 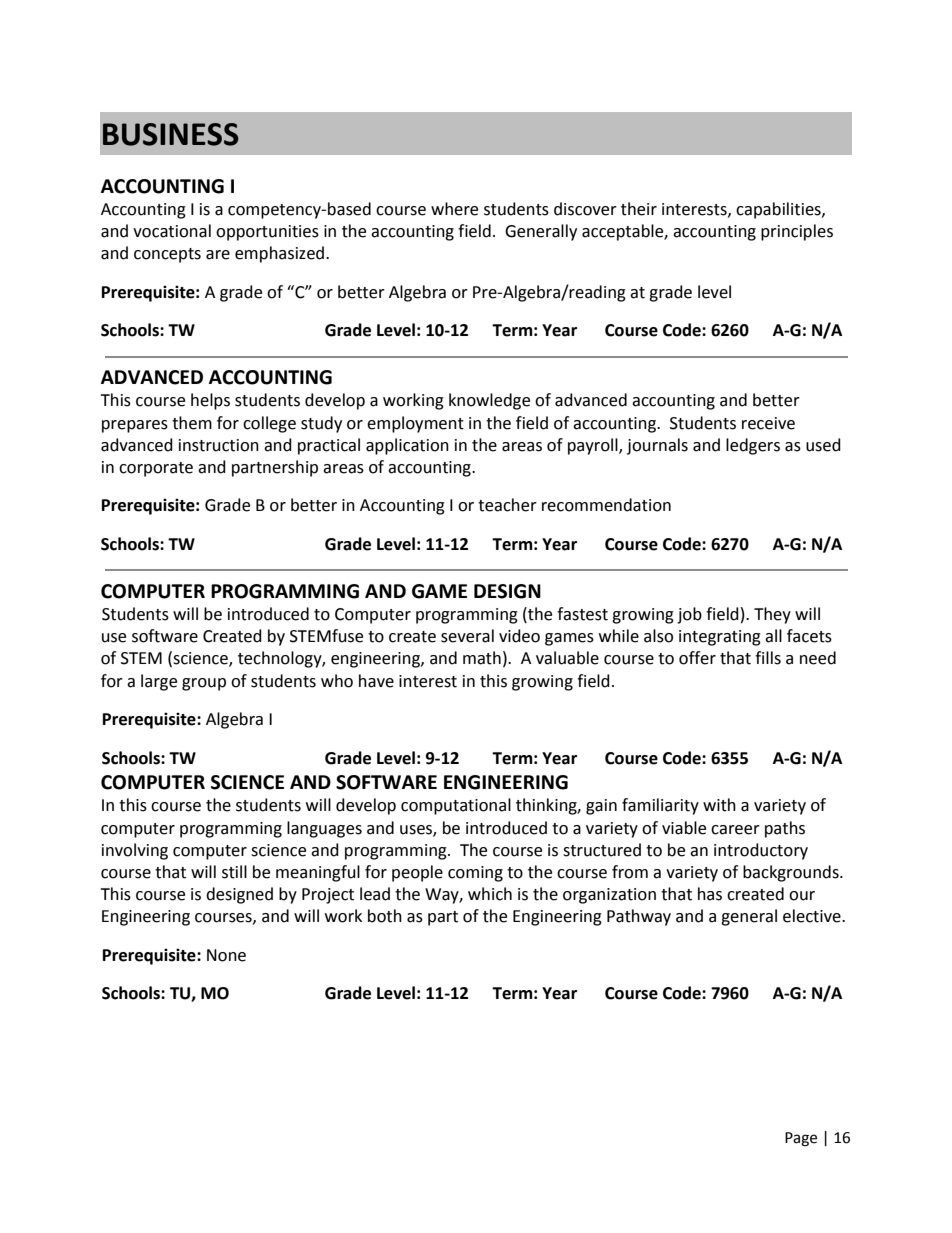 I want to click on still, so click(x=234, y=872).
